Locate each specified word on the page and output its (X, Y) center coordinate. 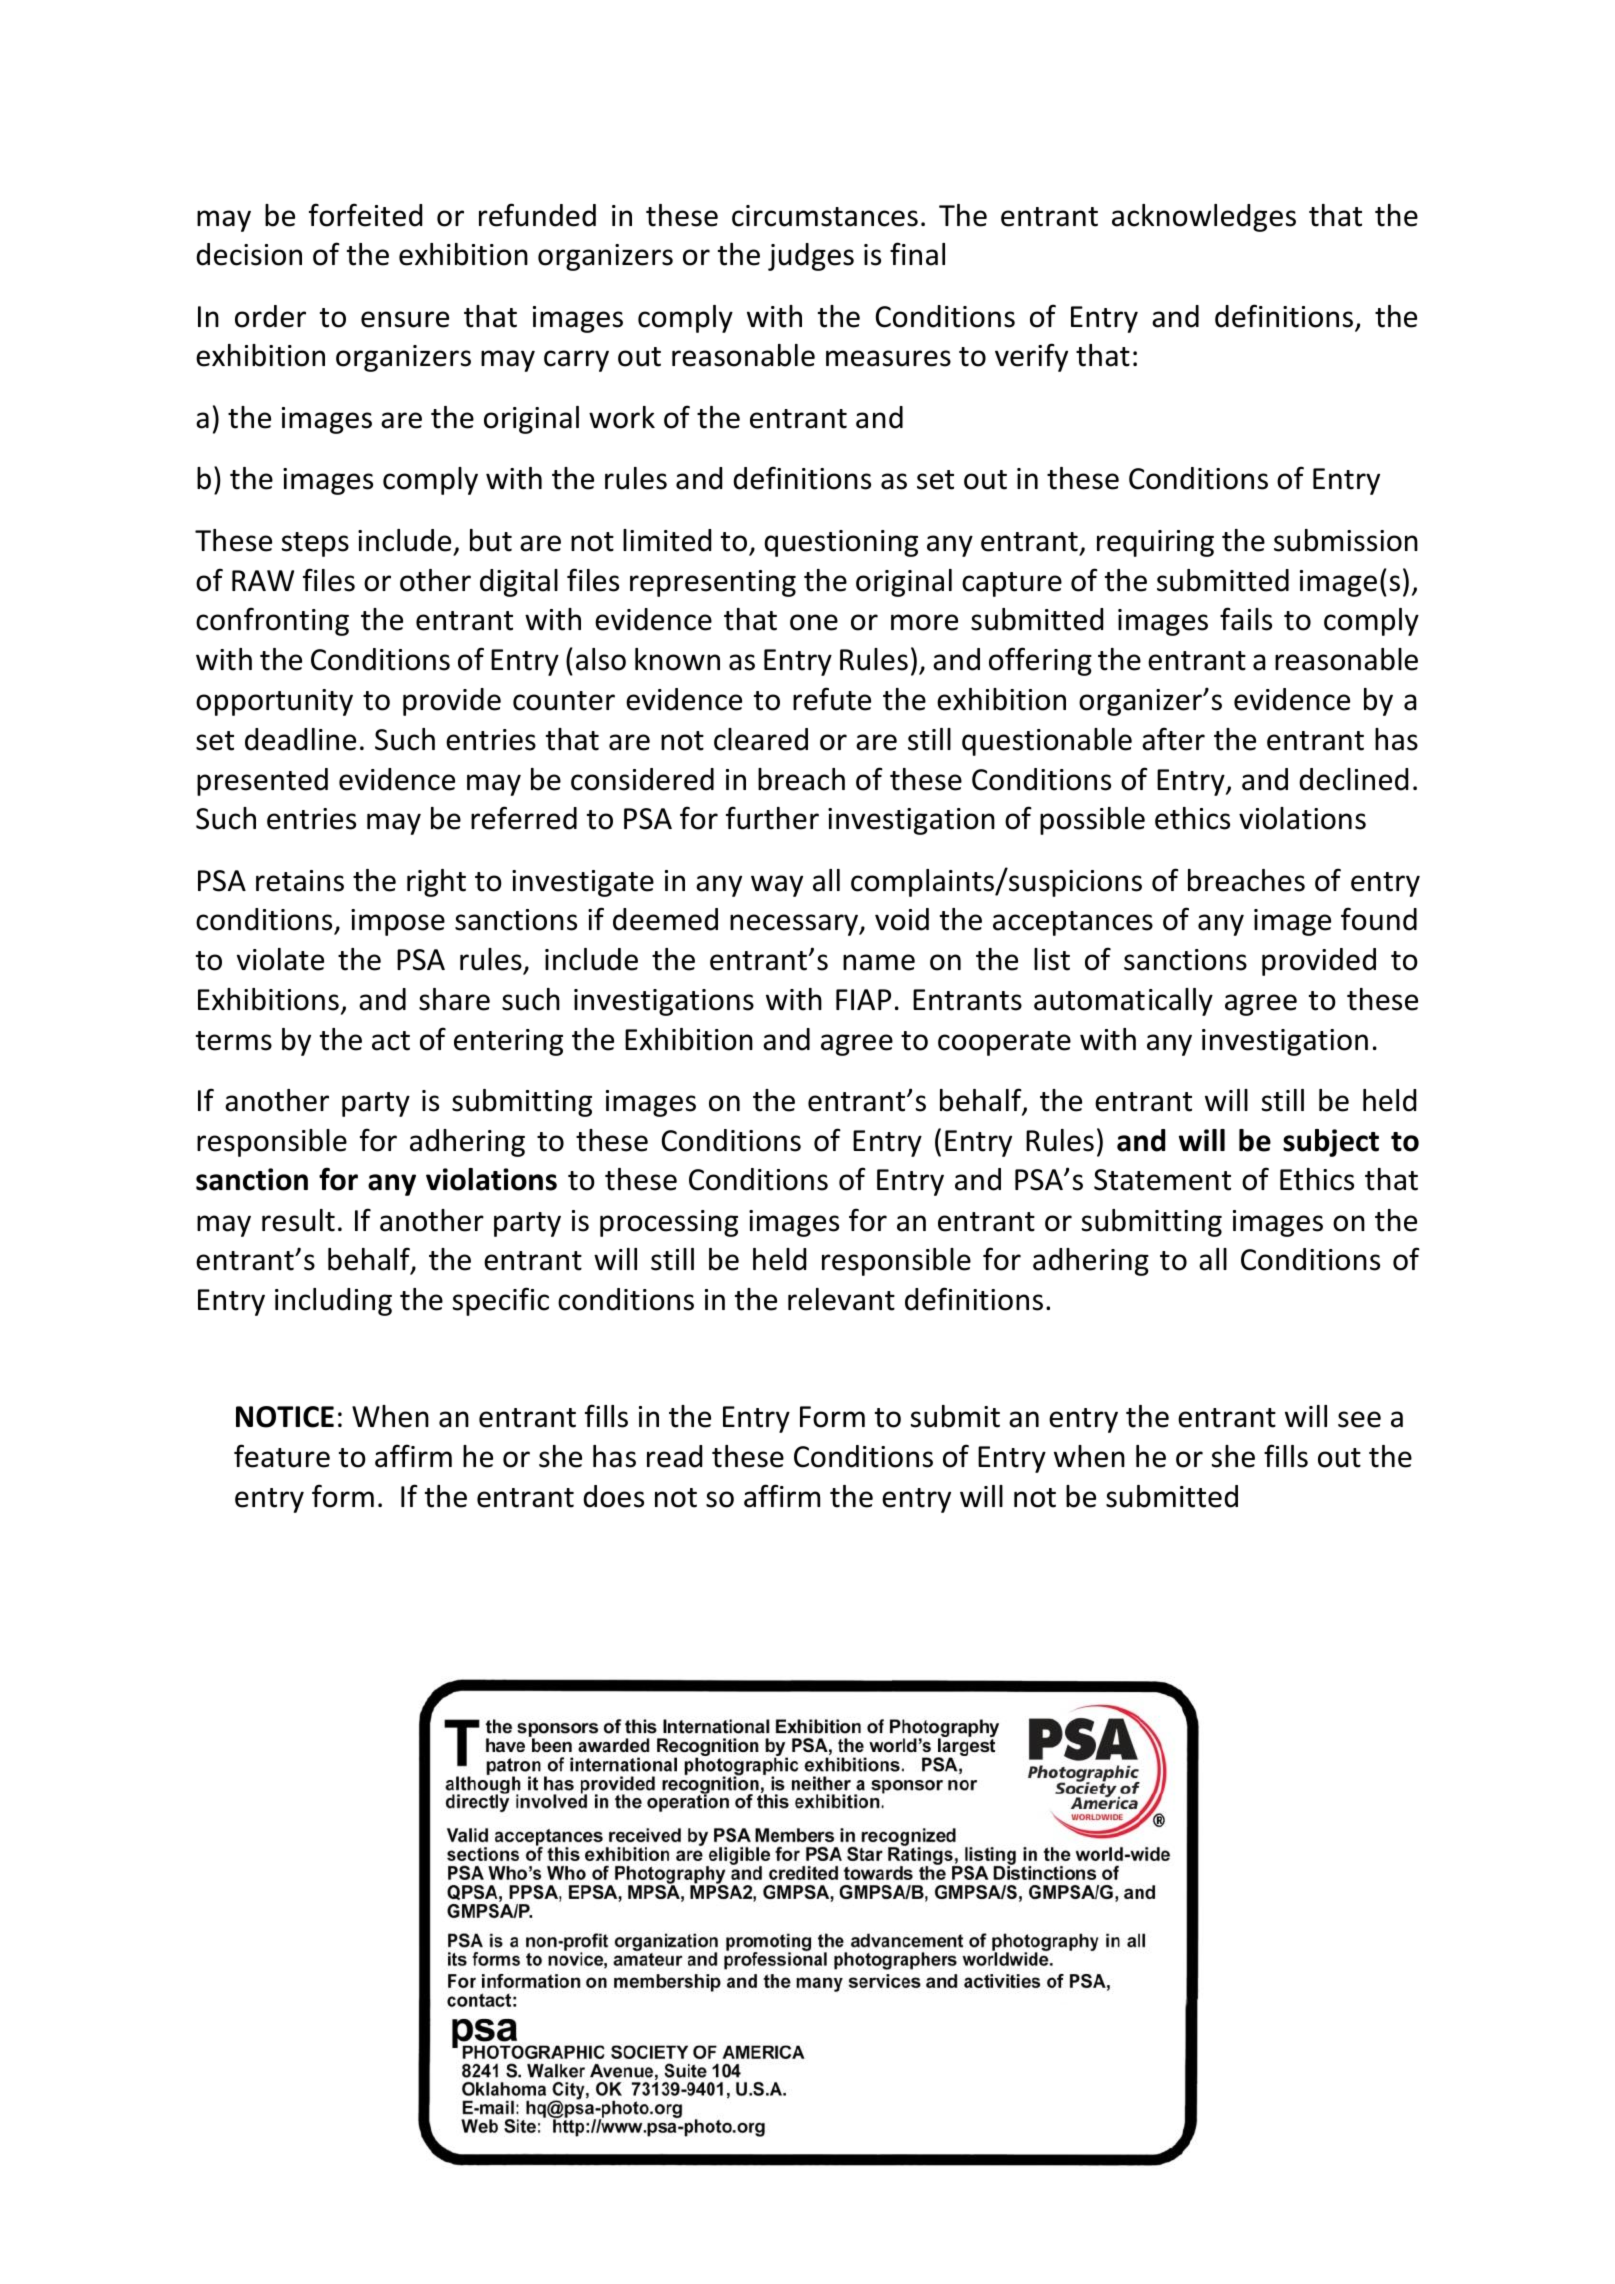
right (436, 883)
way (777, 886)
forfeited (365, 215)
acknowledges (1204, 218)
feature (282, 1456)
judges (811, 257)
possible (1092, 821)
